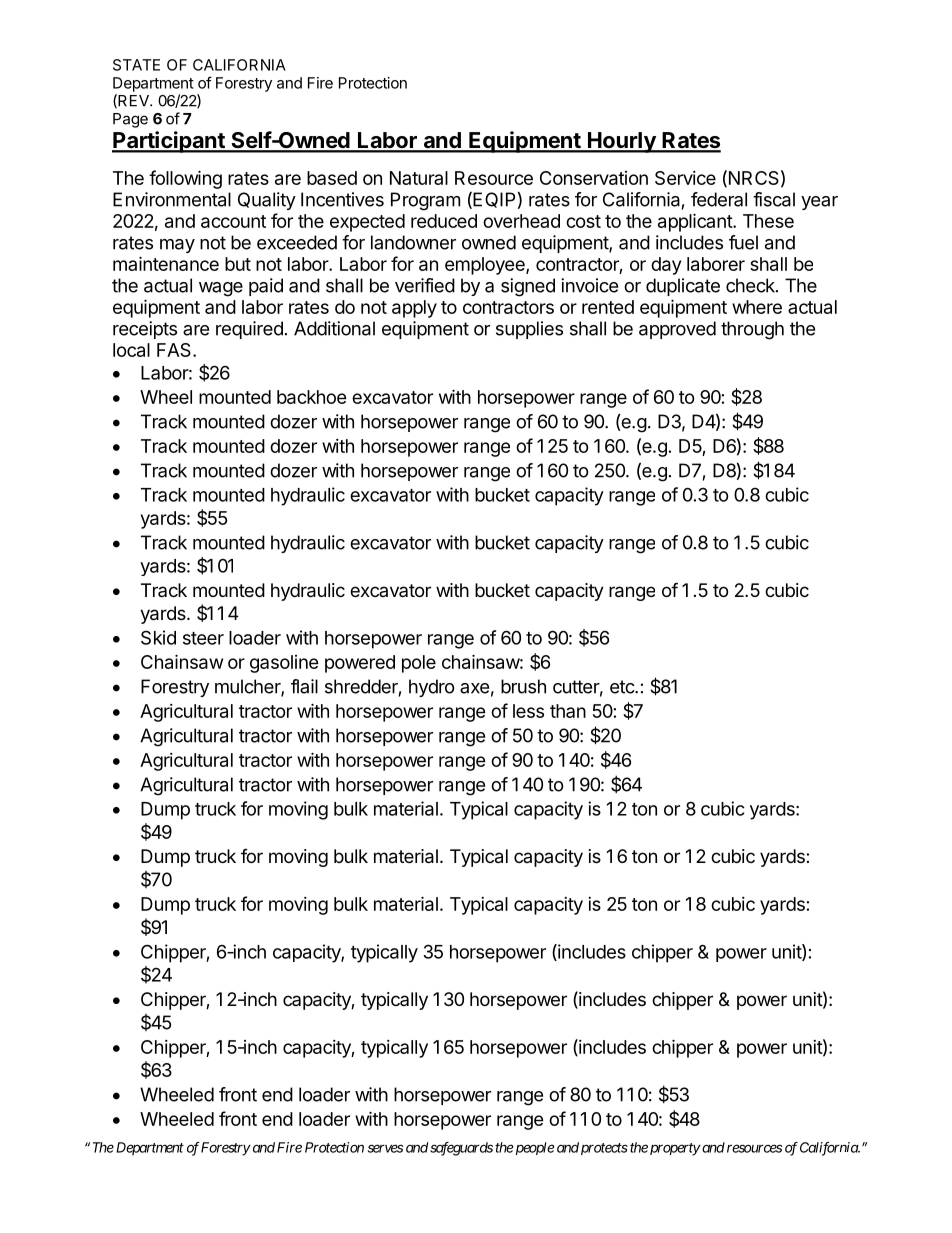 This image has width=952, height=1233. Describe the element at coordinates (419, 178) in the image. I see `Natural` at that location.
